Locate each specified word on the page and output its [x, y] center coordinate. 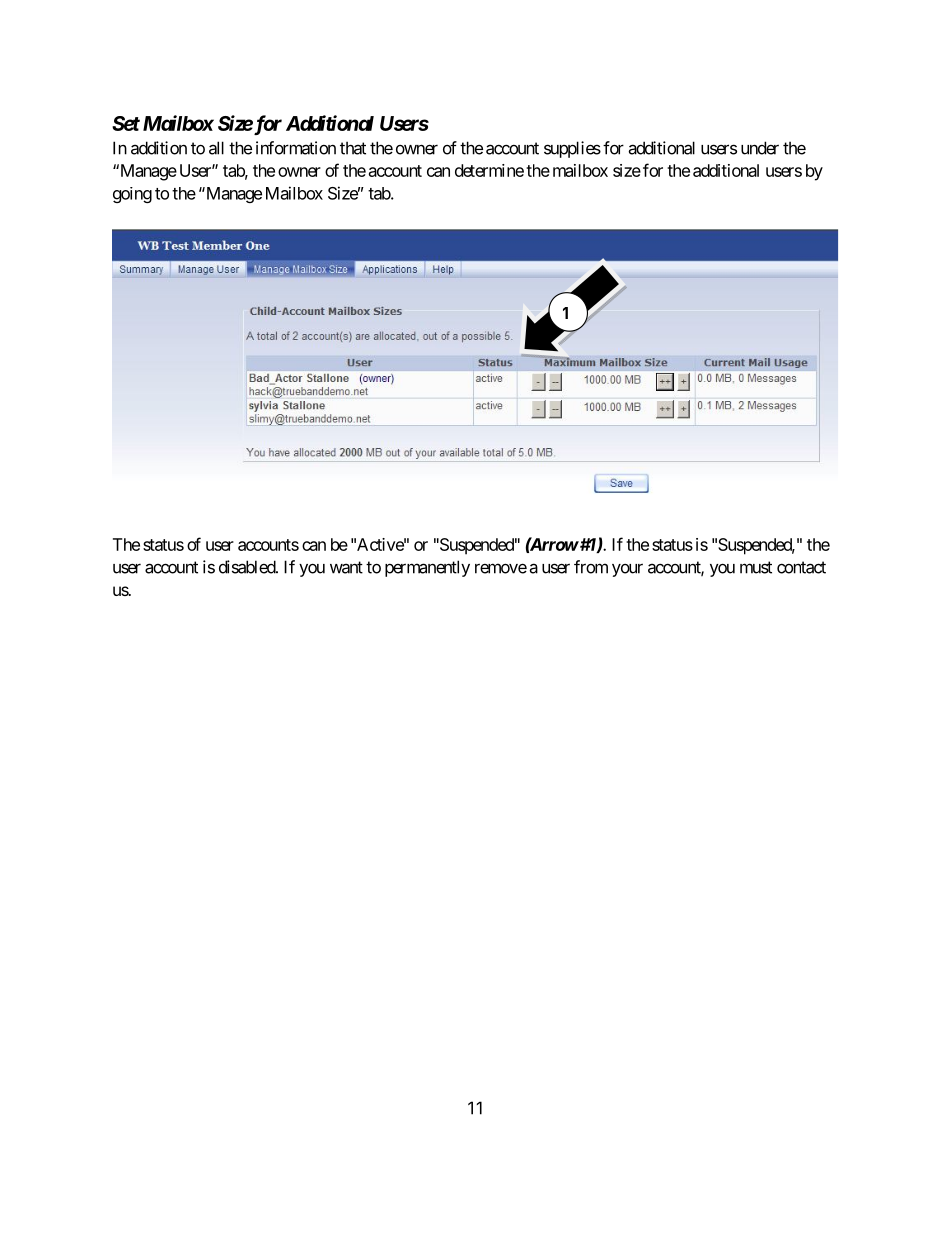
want [346, 567]
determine [489, 170]
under [760, 148]
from [591, 567]
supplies [572, 149]
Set [126, 123]
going [132, 195]
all [216, 148]
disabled [248, 567]
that [353, 148]
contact [801, 567]
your [627, 570]
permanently [427, 568]
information [296, 148]
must [756, 567]
